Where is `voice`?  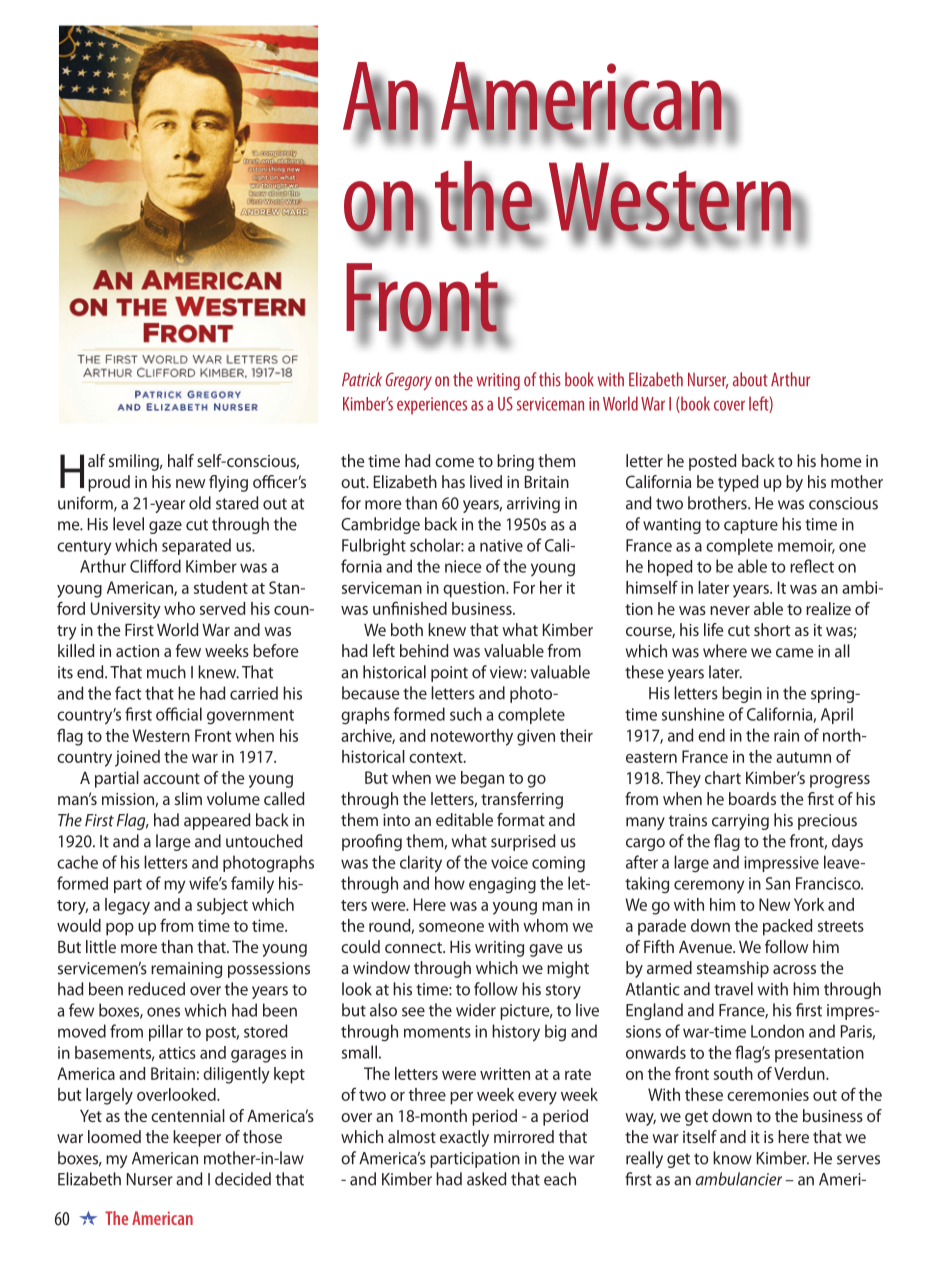
voice is located at coordinates (509, 862).
